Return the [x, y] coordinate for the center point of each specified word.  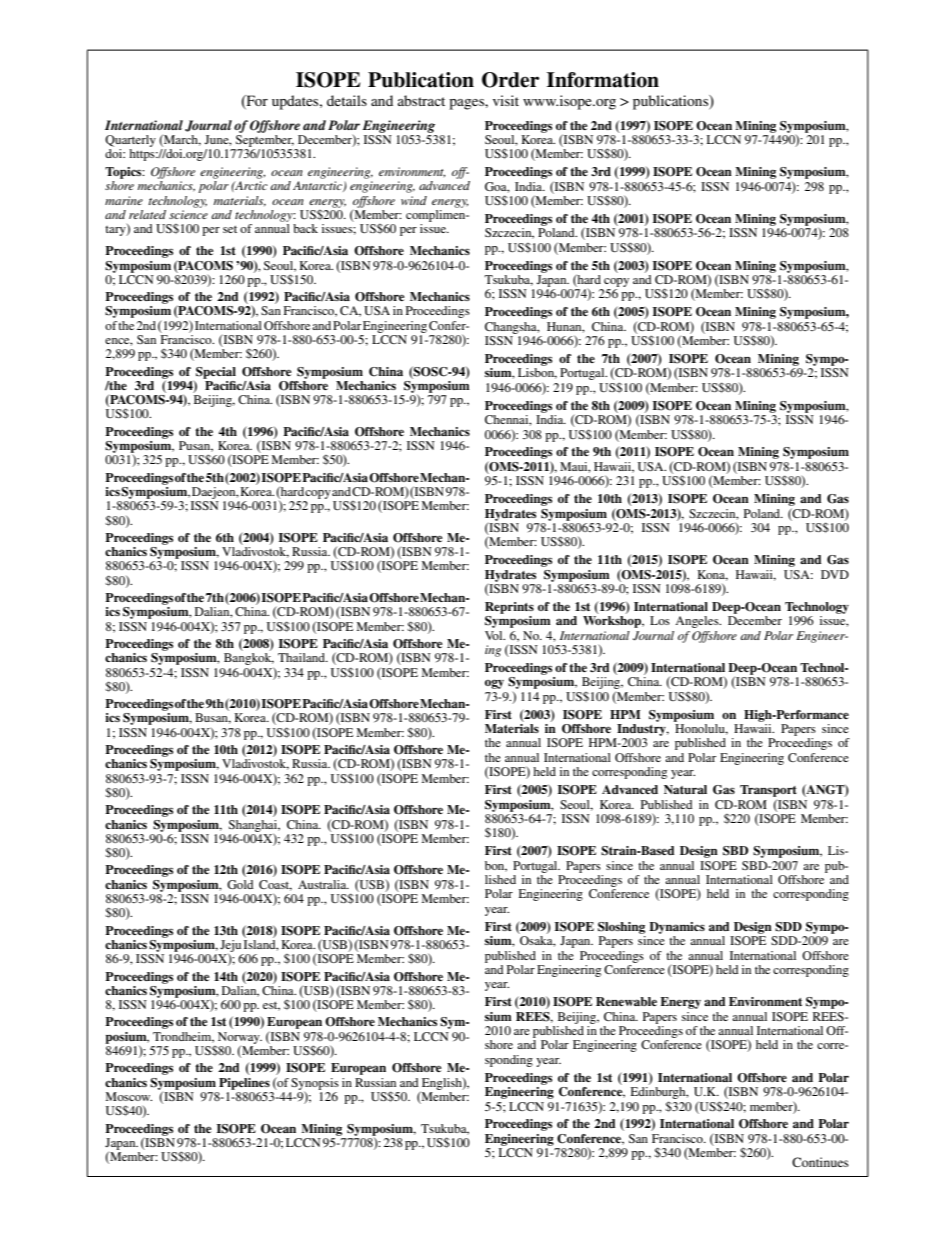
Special [216, 373]
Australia [323, 884]
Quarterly [130, 141]
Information [603, 80]
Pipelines [244, 1084]
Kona [712, 575]
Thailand [302, 657]
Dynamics [677, 928]
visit [506, 100]
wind [414, 200]
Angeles [698, 622]
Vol [495, 635]
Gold [240, 884]
